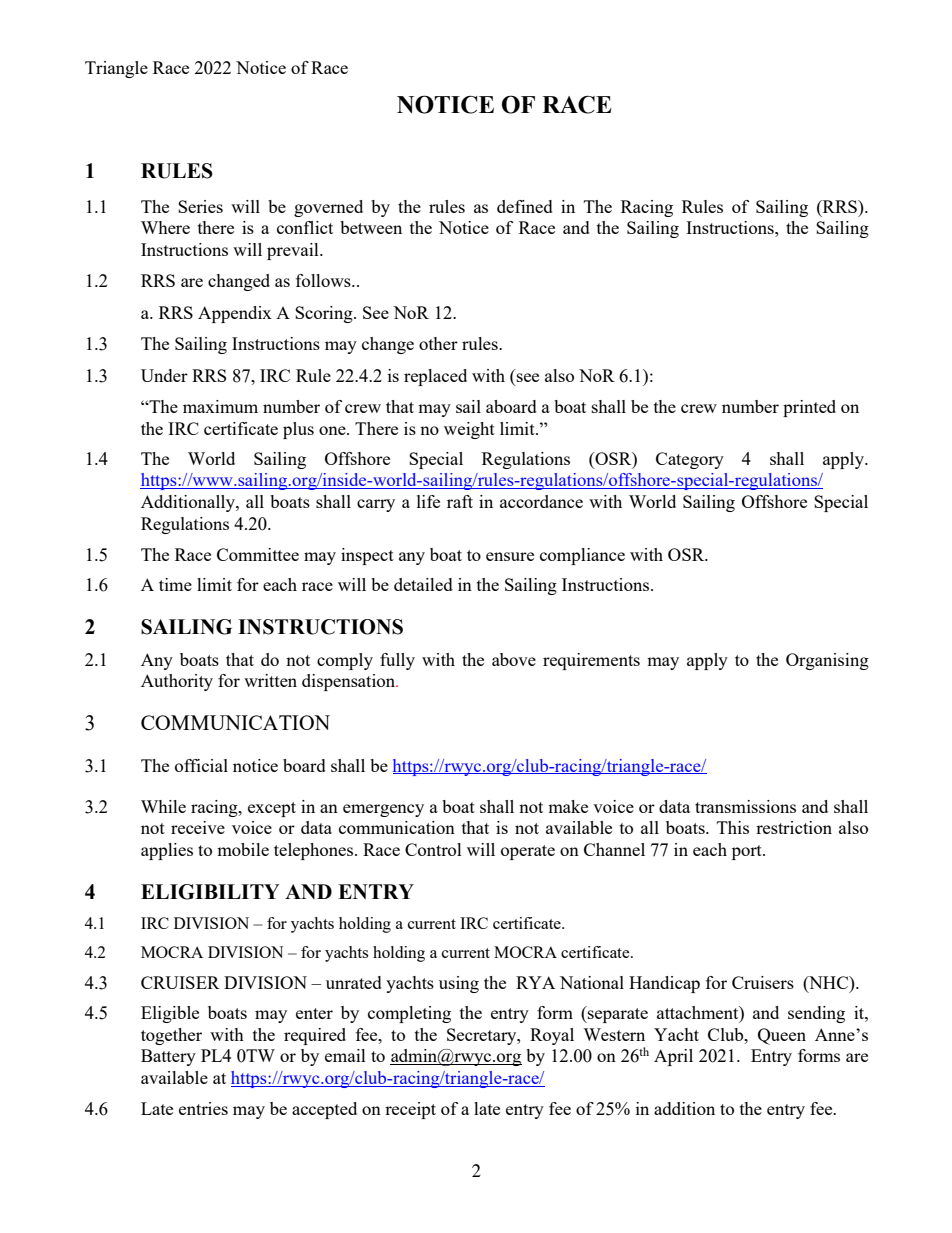  I want to click on transmissions, so click(745, 806).
